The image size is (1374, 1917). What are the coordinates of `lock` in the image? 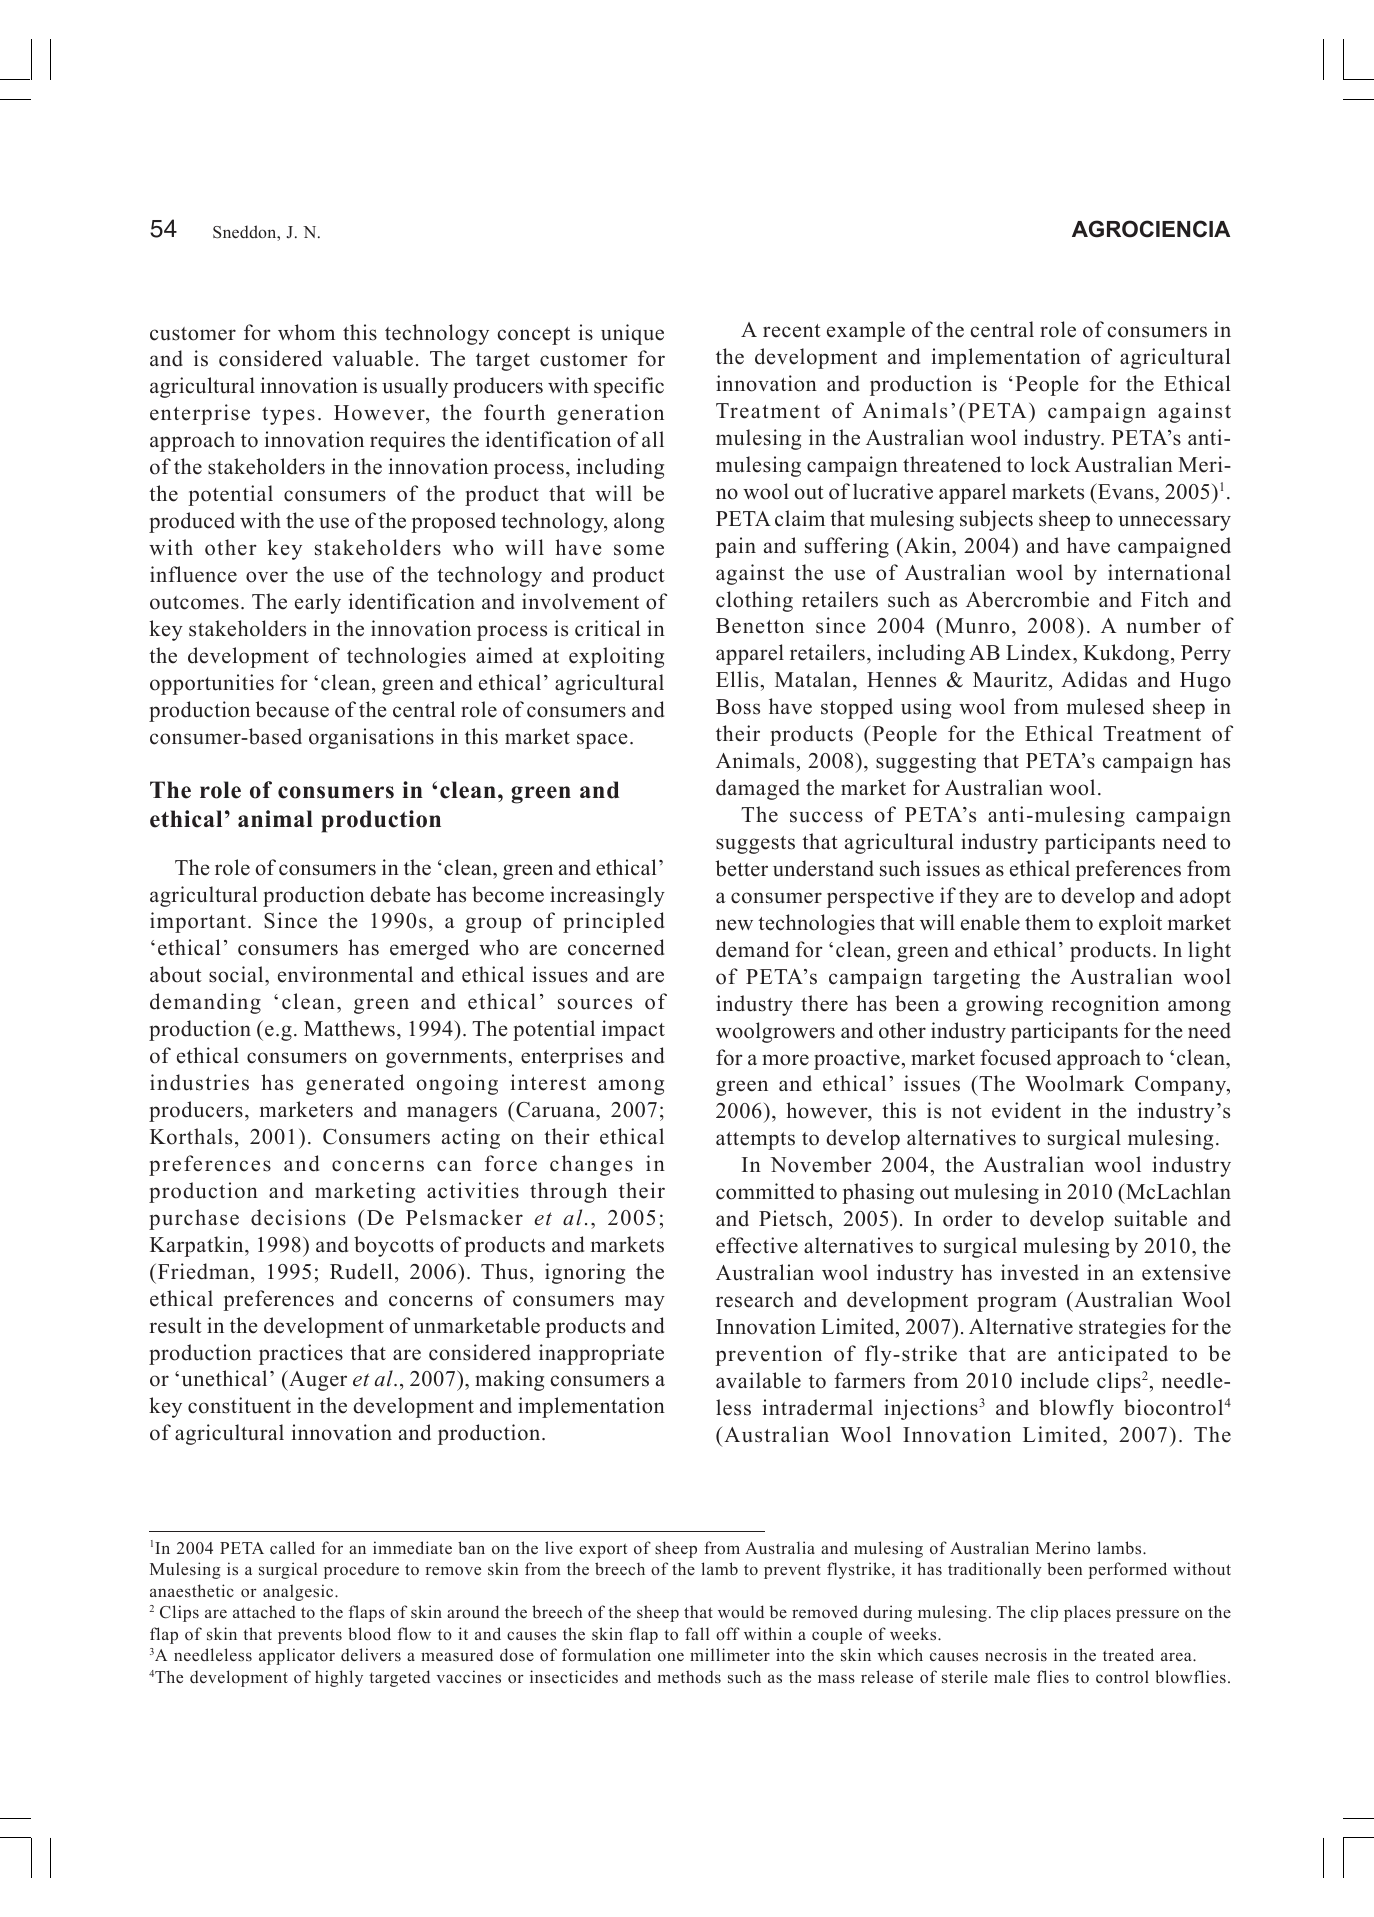 It's located at (1050, 464).
